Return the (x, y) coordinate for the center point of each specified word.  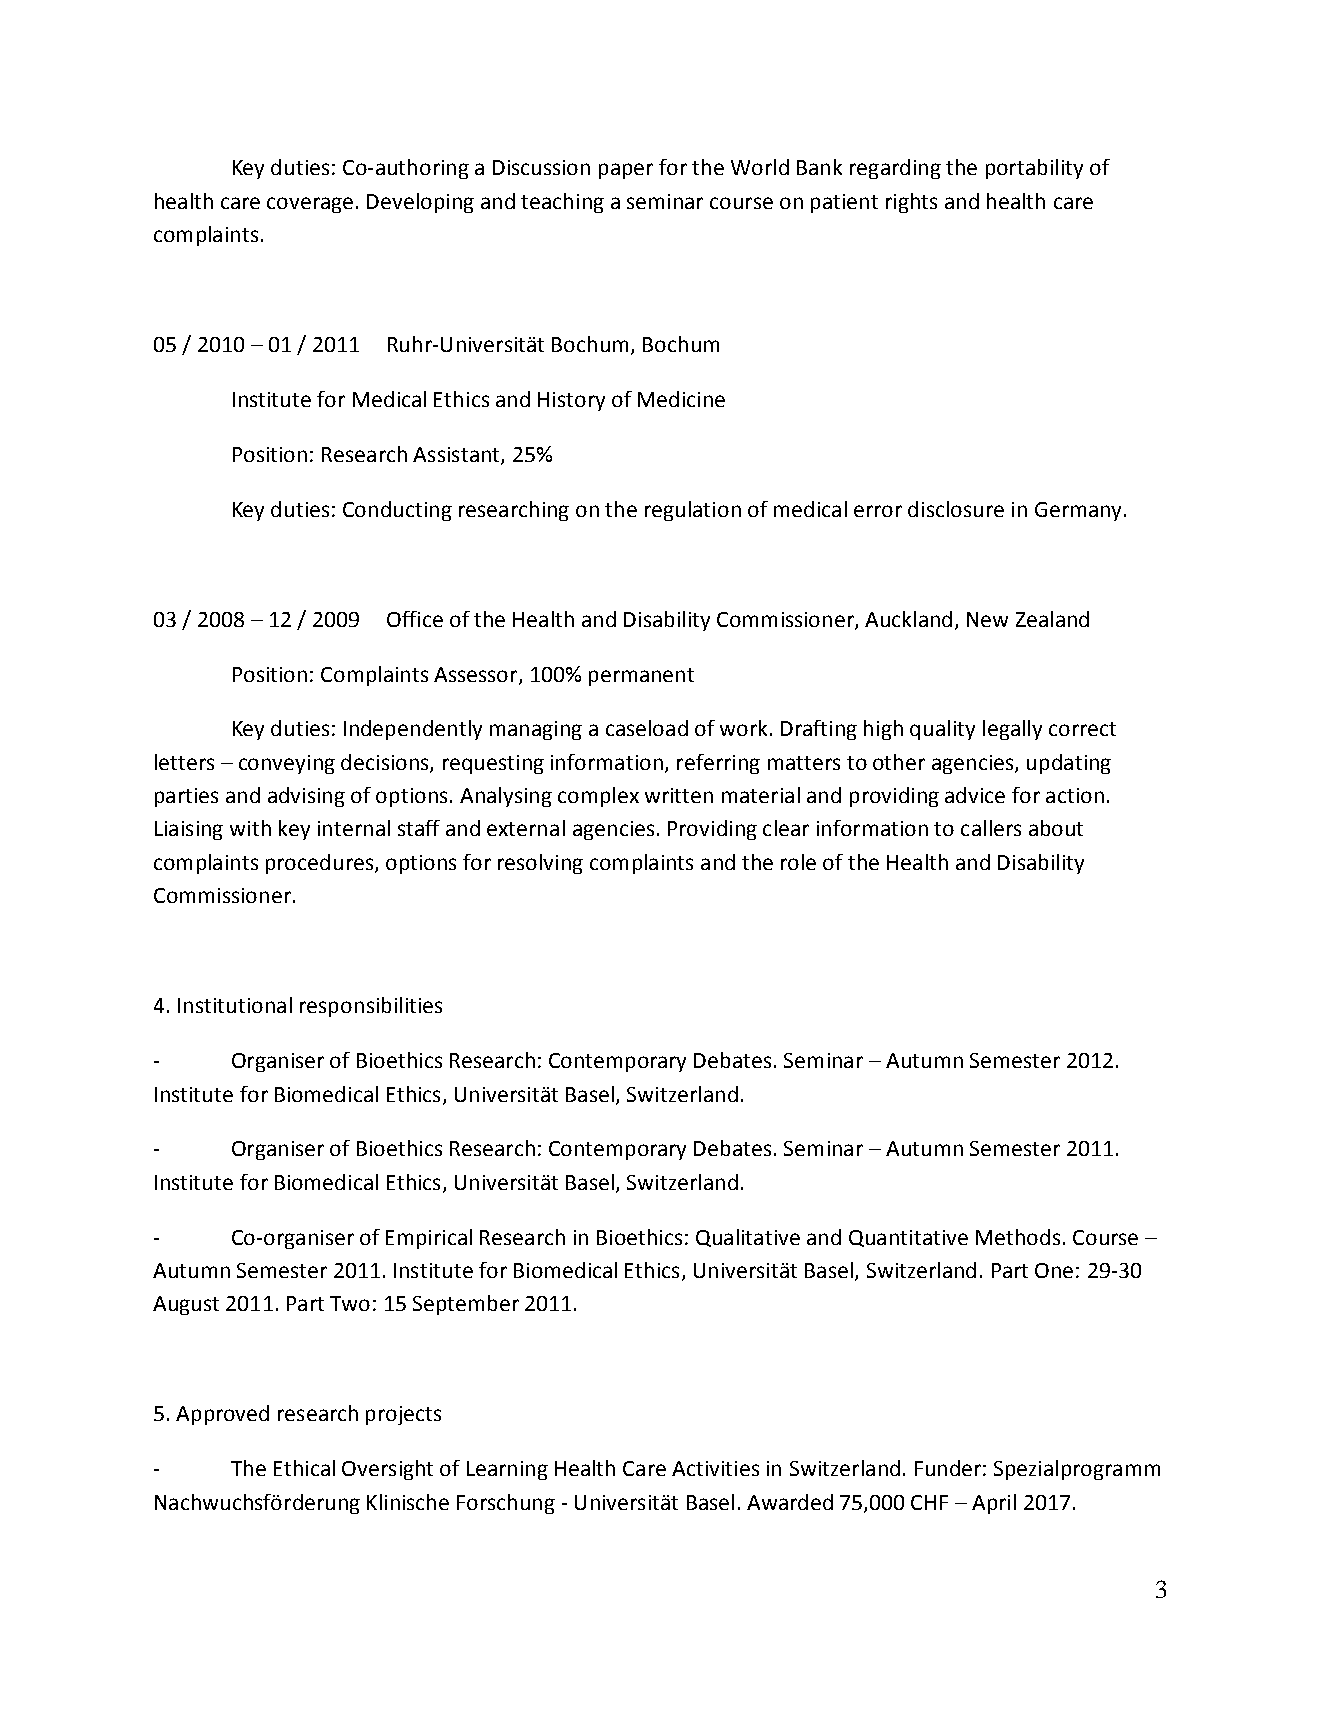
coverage (310, 205)
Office (415, 619)
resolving (540, 864)
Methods (1018, 1237)
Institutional (235, 1005)
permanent (641, 677)
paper (626, 171)
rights (911, 203)
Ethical (304, 1468)
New (987, 619)
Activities (715, 1468)
